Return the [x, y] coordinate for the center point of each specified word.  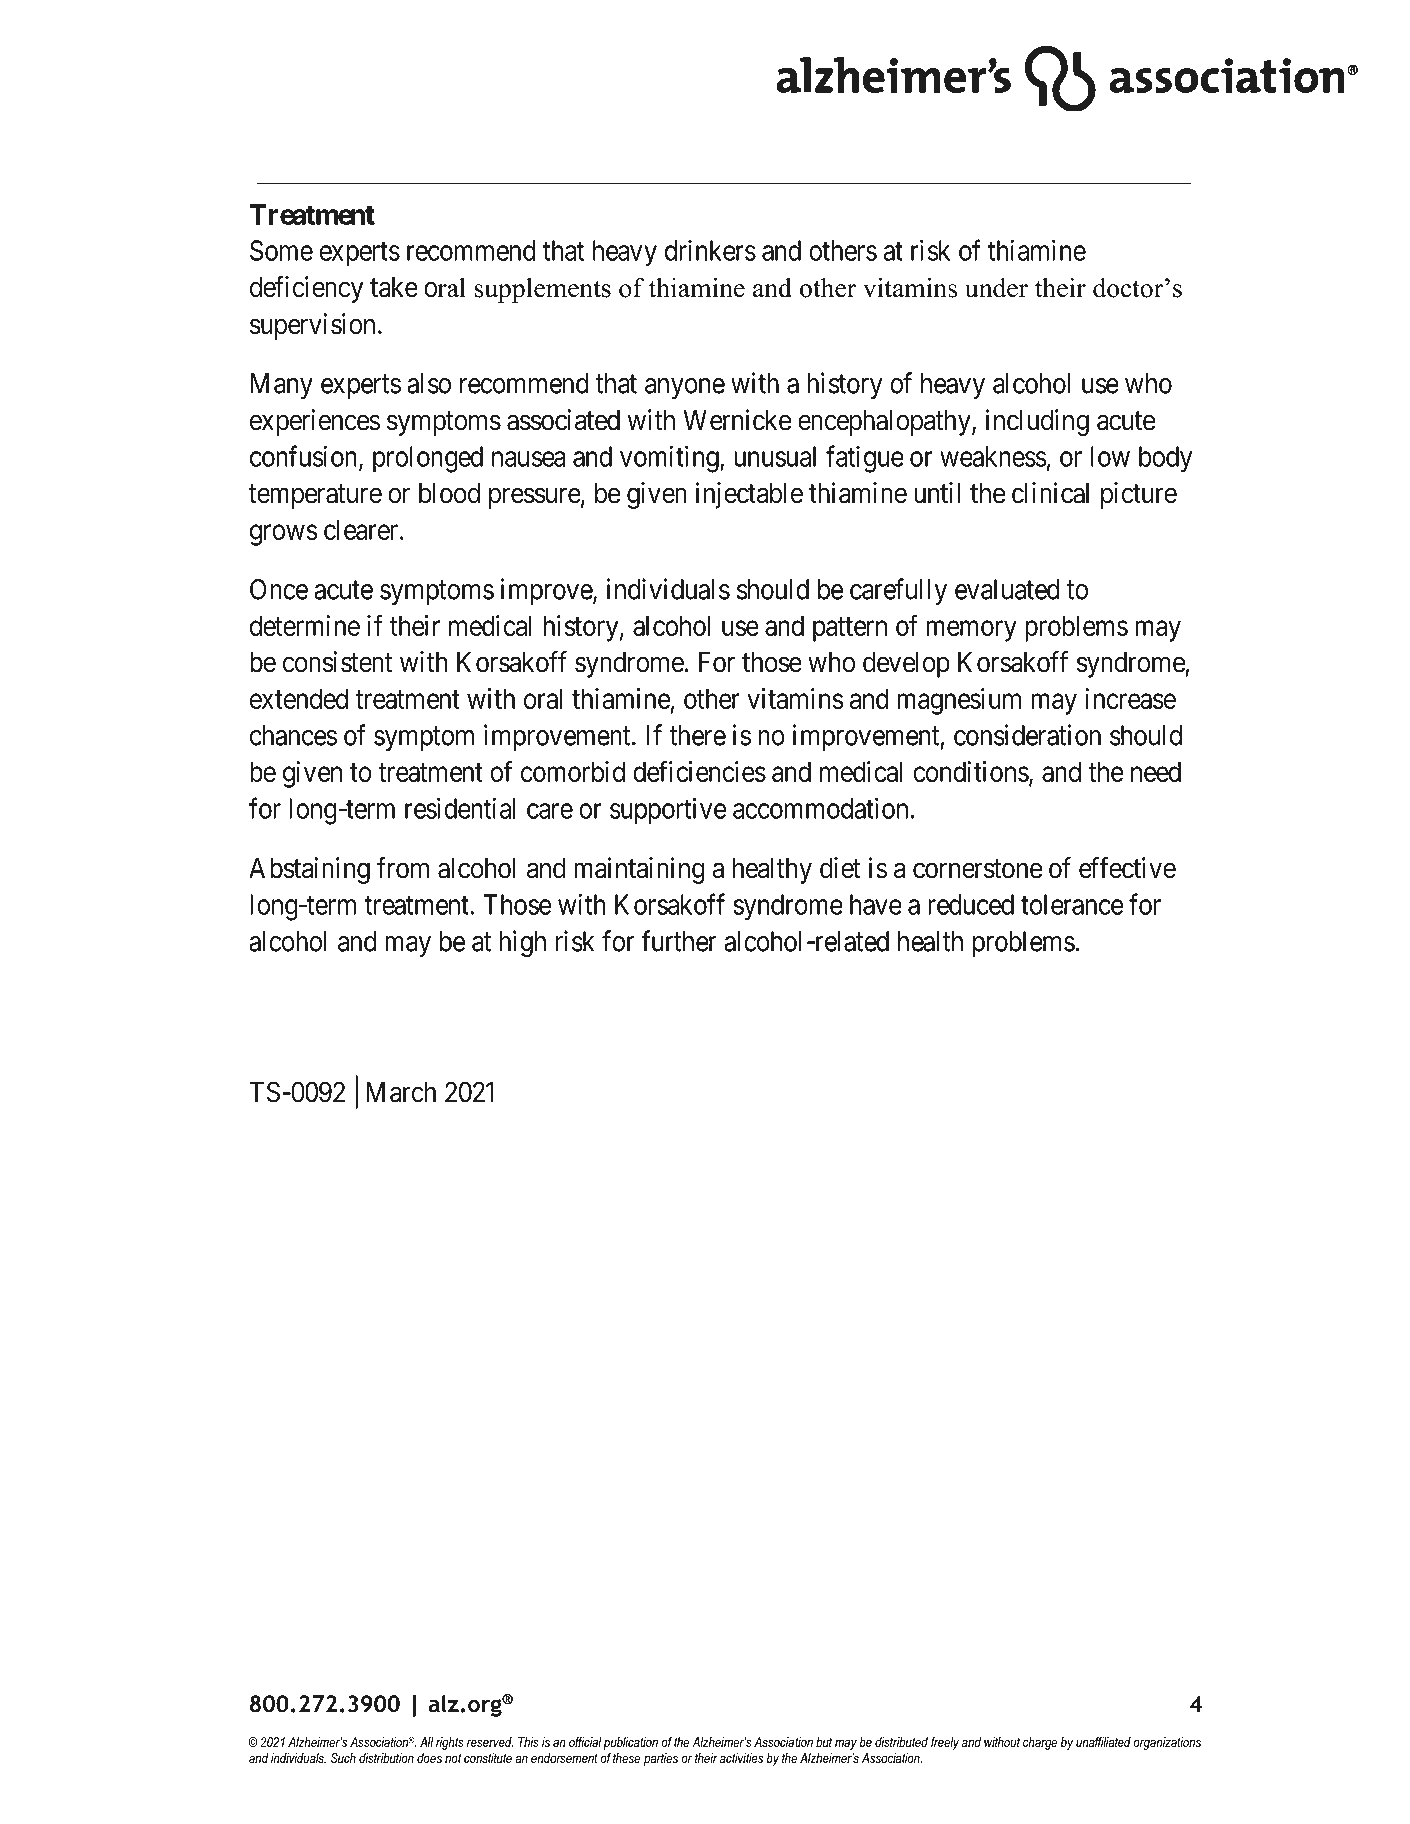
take [394, 287]
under [996, 288]
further [679, 941]
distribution [386, 1758]
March [401, 1092]
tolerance [1072, 904]
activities [741, 1758]
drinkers [710, 250]
